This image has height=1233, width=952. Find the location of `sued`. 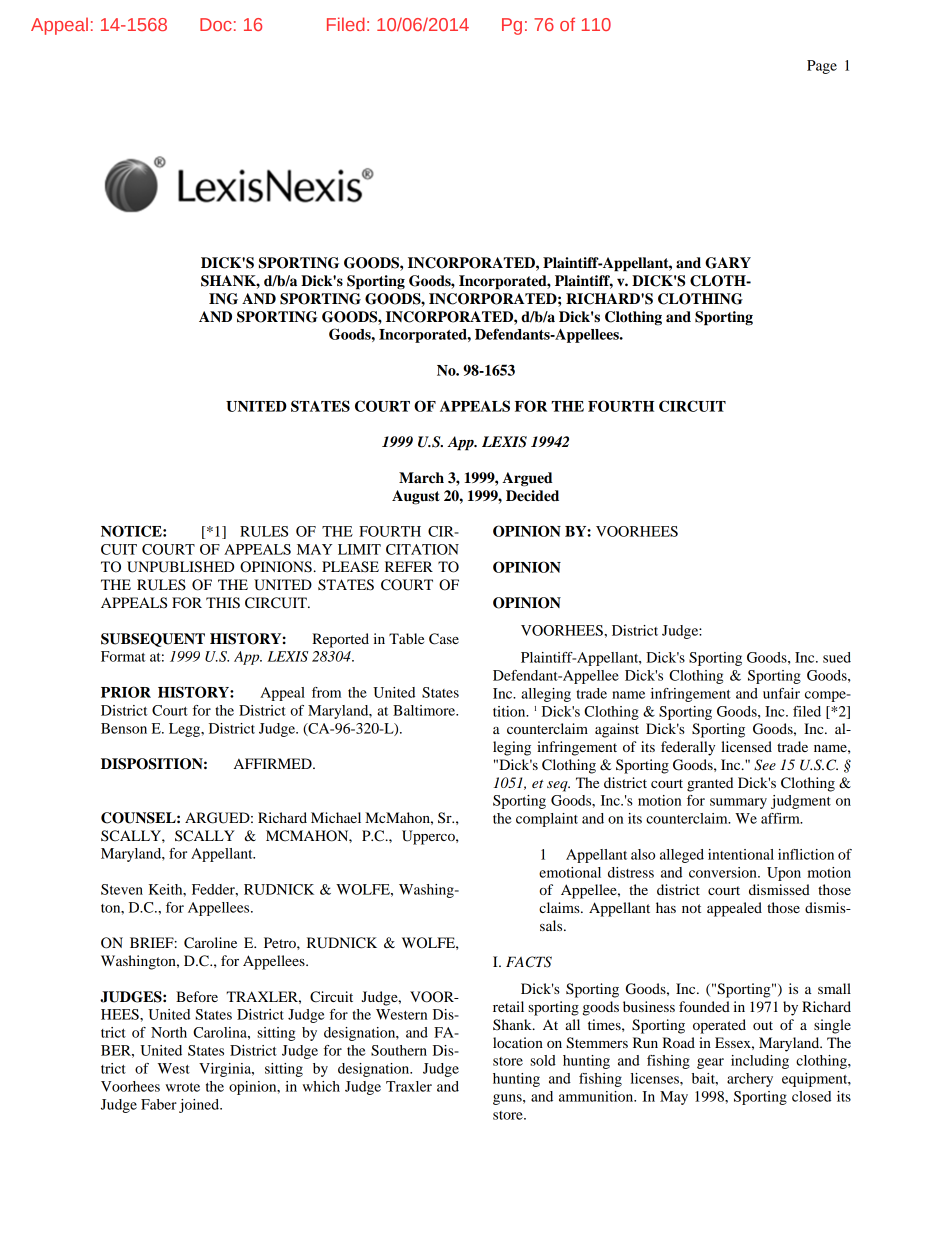

sued is located at coordinates (837, 657).
